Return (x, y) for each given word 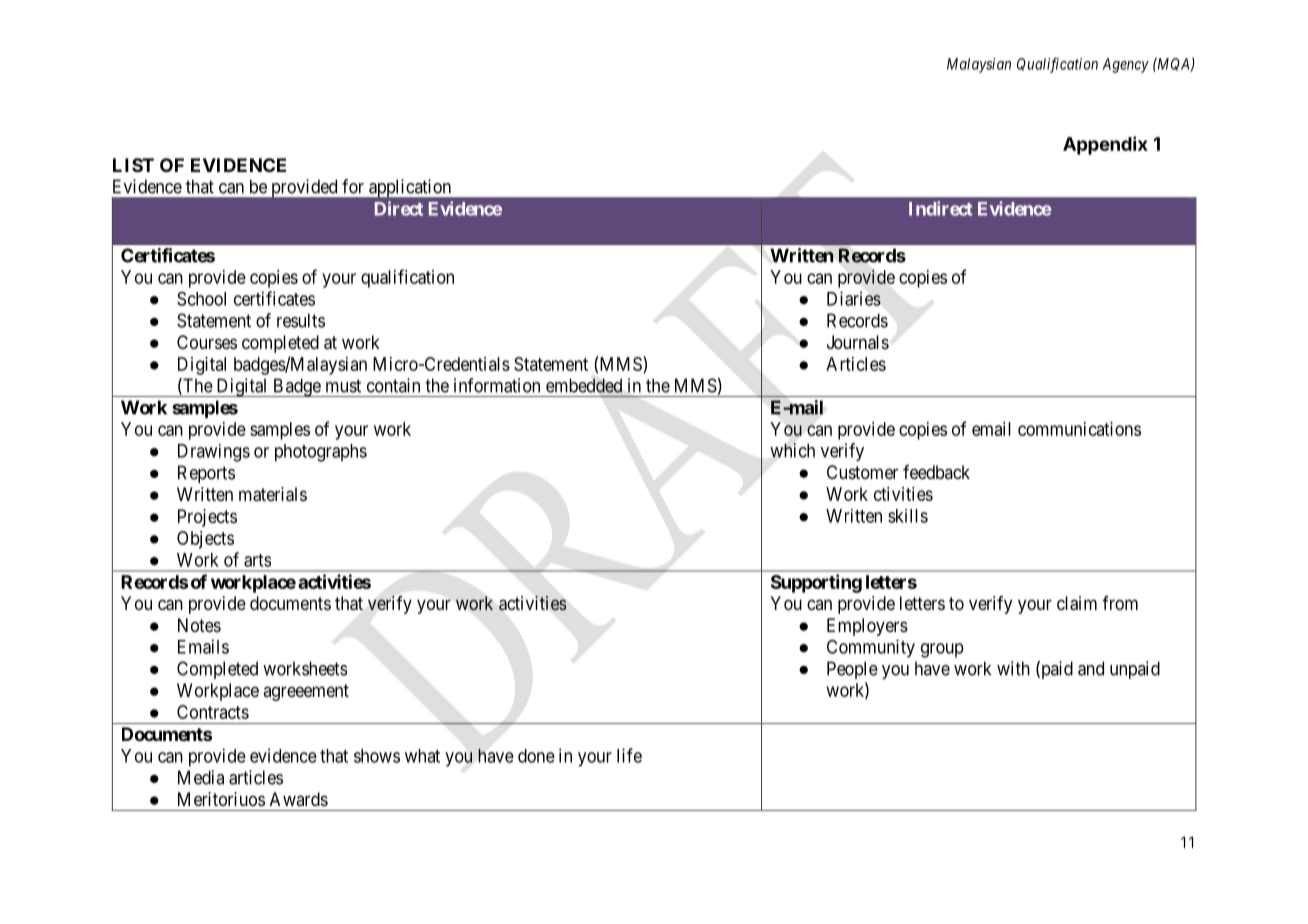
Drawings (214, 453)
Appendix (1105, 145)
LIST (133, 165)
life (629, 755)
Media (201, 777)
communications (1079, 429)
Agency (1125, 65)
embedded (584, 385)
